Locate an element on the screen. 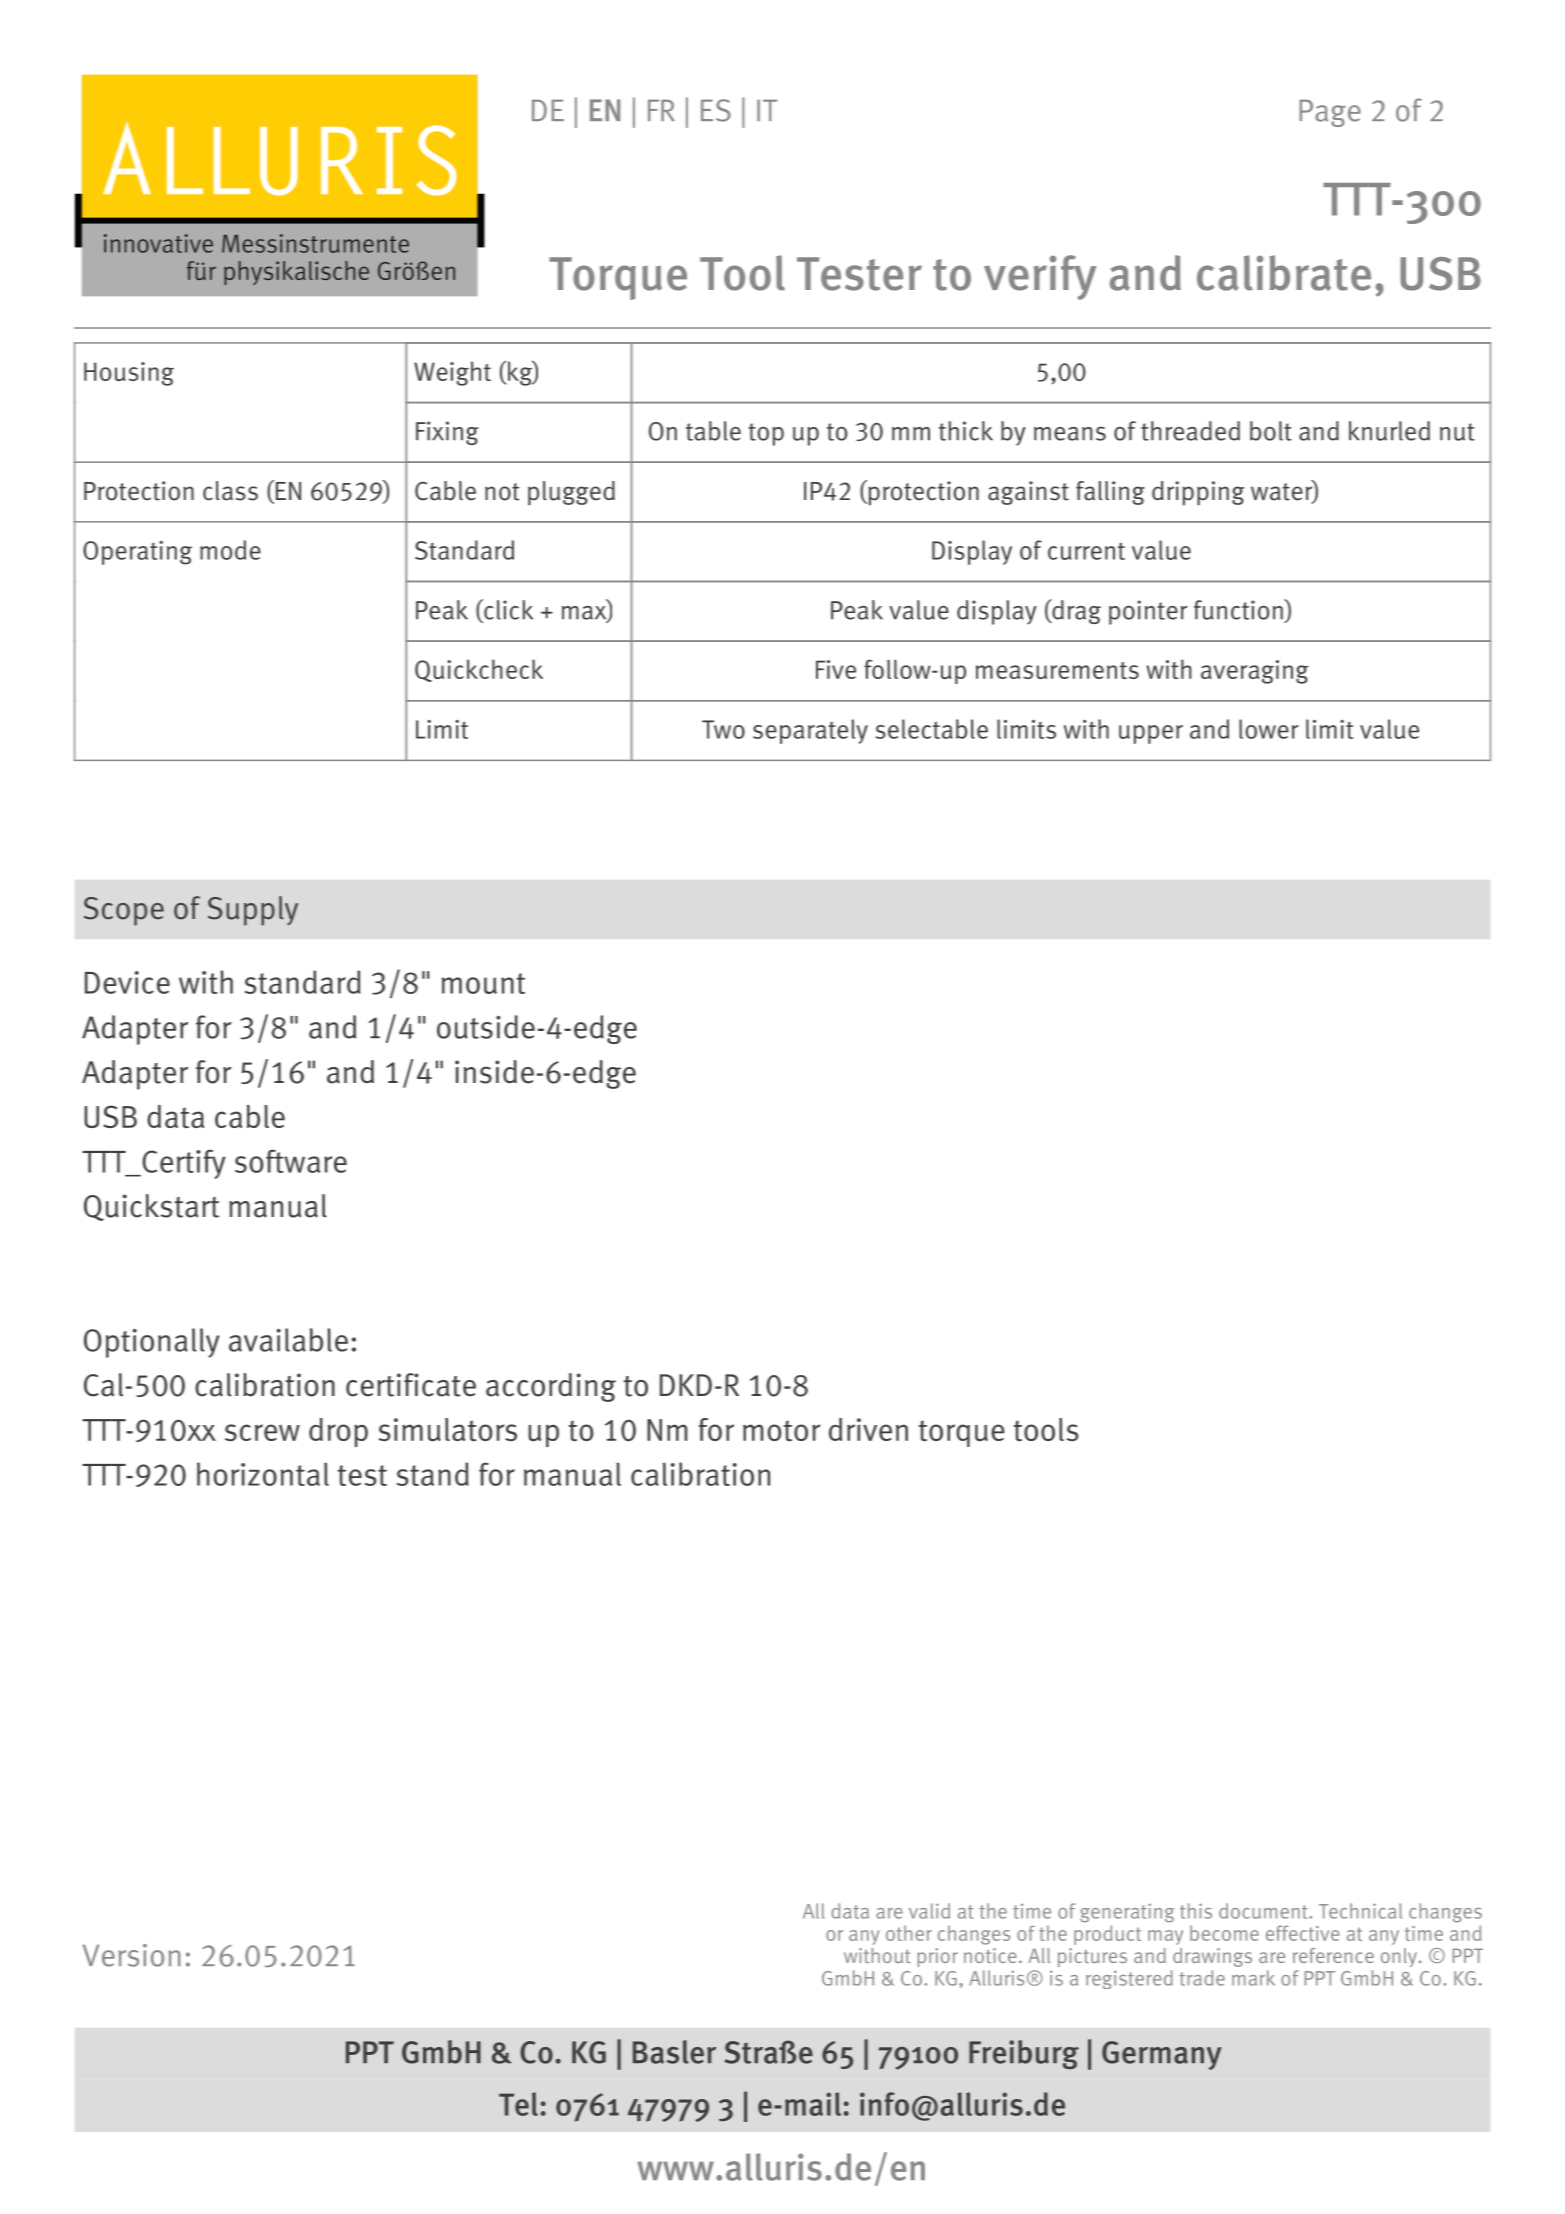 Image resolution: width=1565 pixels, height=2214 pixels. Version is located at coordinates (131, 1955).
